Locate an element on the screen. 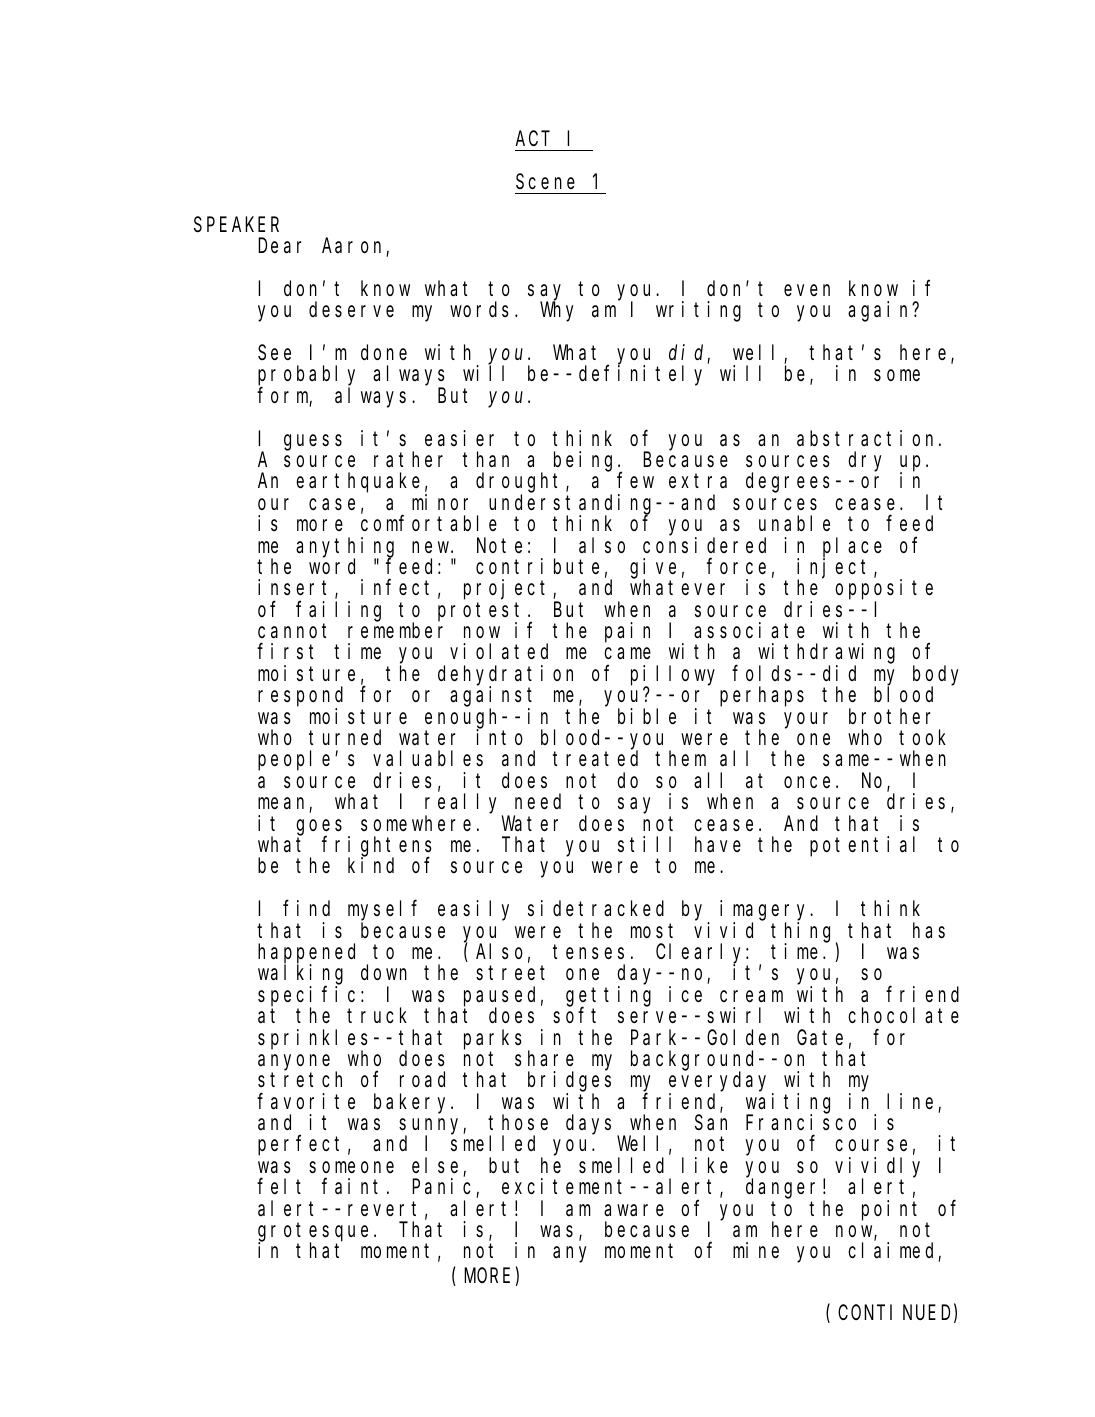 This screenshot has height=1417, width=1095. writing is located at coordinates (698, 311).
